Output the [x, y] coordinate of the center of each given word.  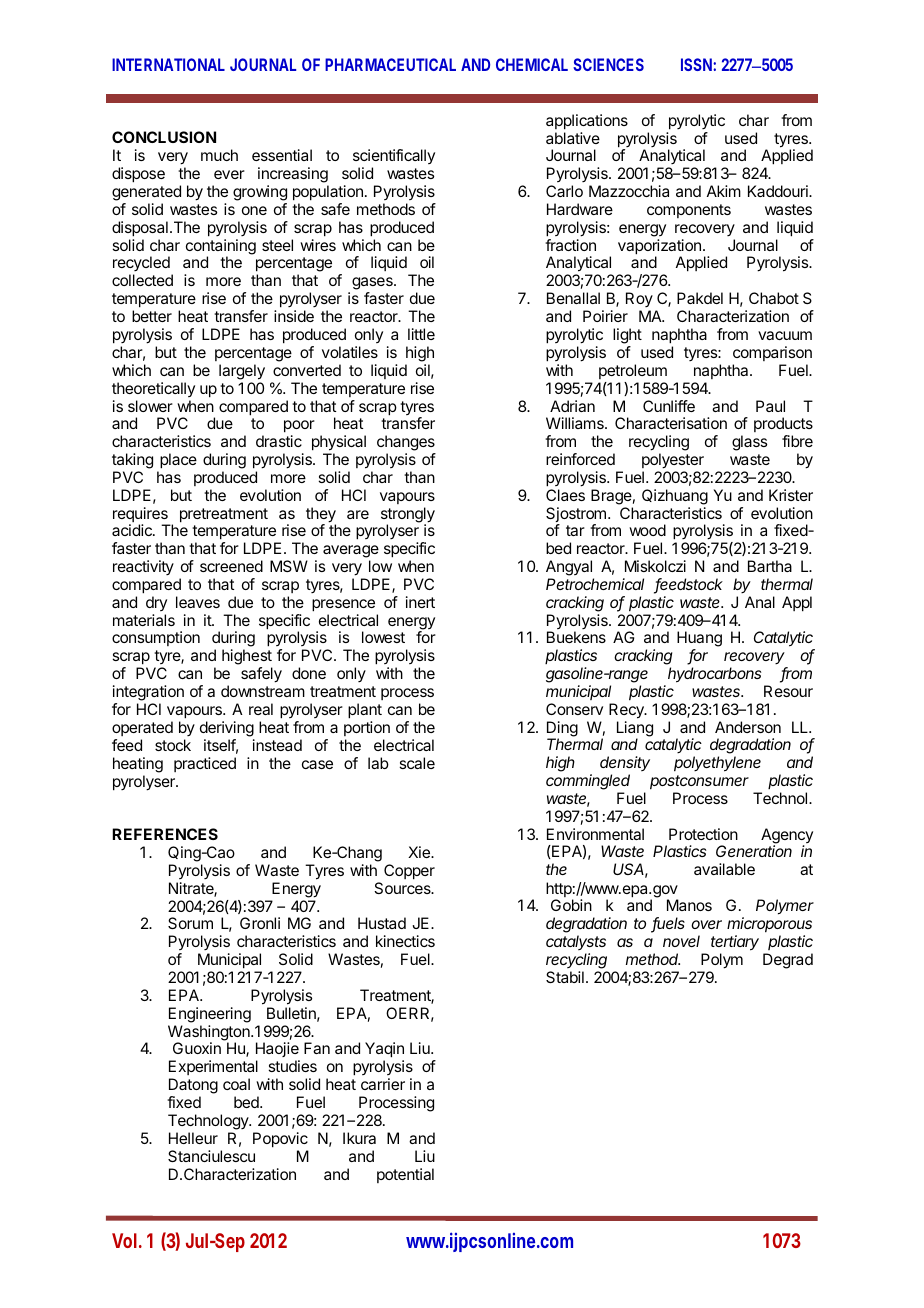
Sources [403, 888]
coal [236, 1084]
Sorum [190, 923]
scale [417, 763]
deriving [227, 729]
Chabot [774, 298]
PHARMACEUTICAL [390, 64]
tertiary [735, 943]
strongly [408, 516]
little [421, 334]
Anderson [748, 727]
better [152, 316]
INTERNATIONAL [168, 64]
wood [647, 530]
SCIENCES [608, 64]
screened [231, 566]
